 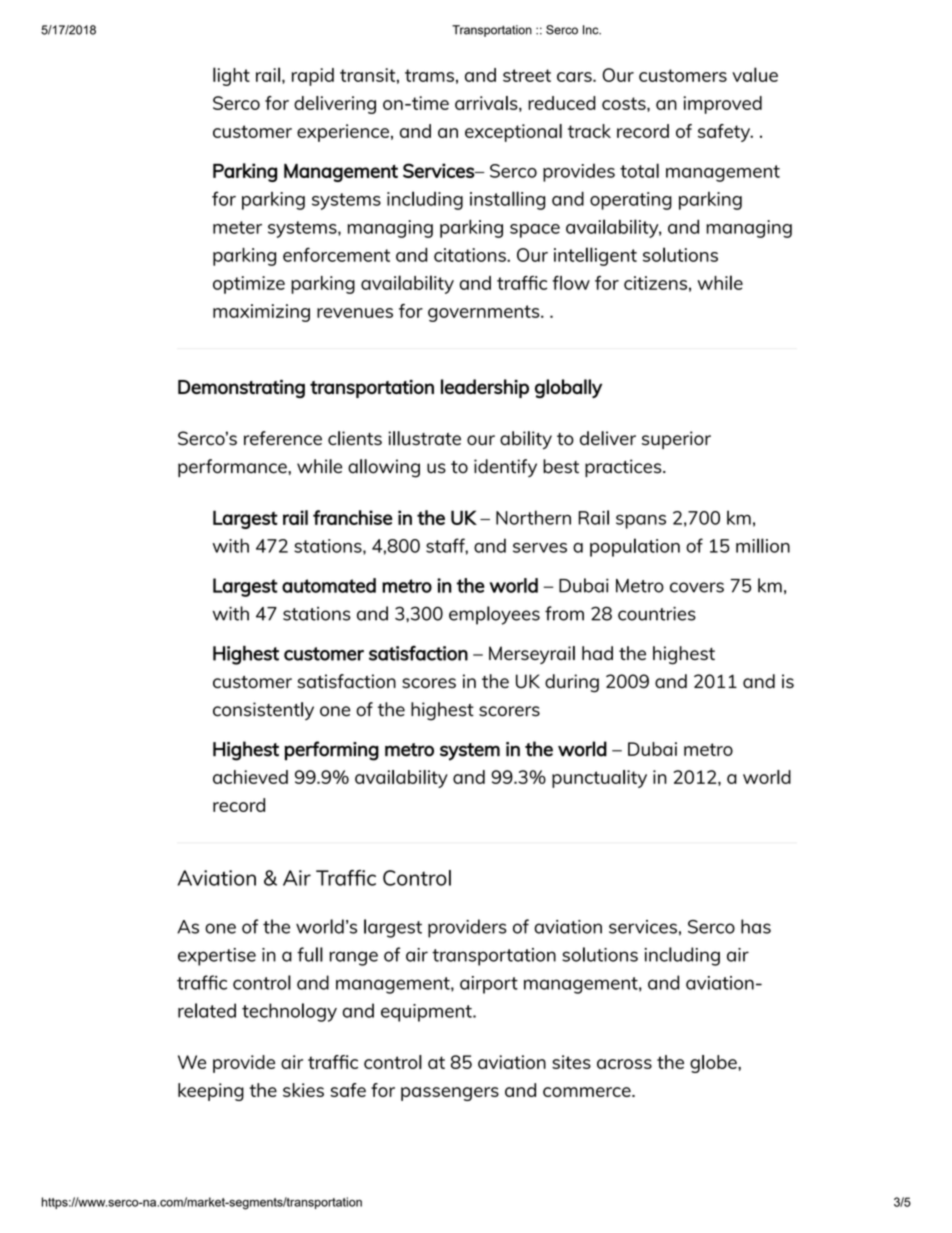 I want to click on skies, so click(x=303, y=1090).
